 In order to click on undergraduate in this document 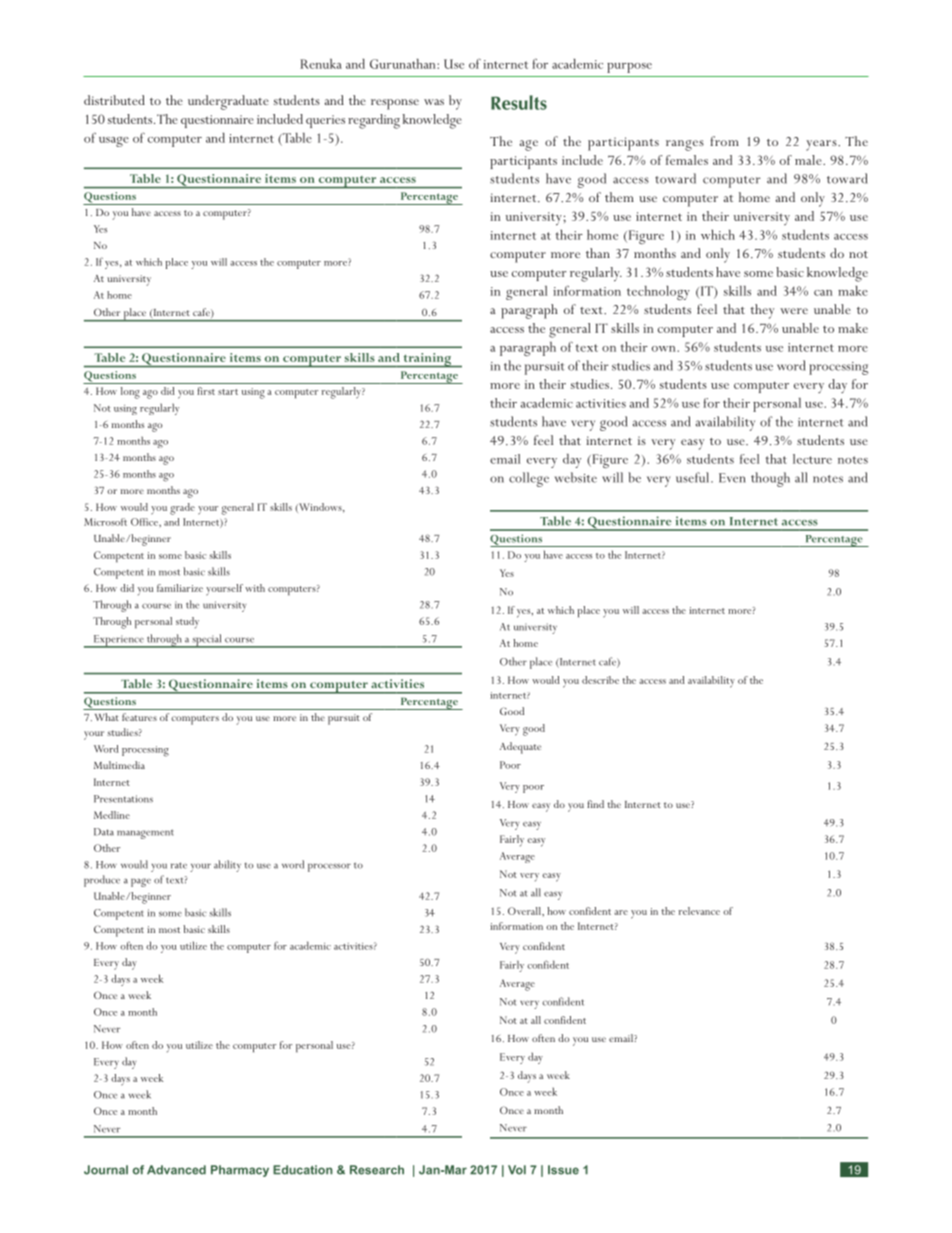, I will do `click(228, 102)`.
